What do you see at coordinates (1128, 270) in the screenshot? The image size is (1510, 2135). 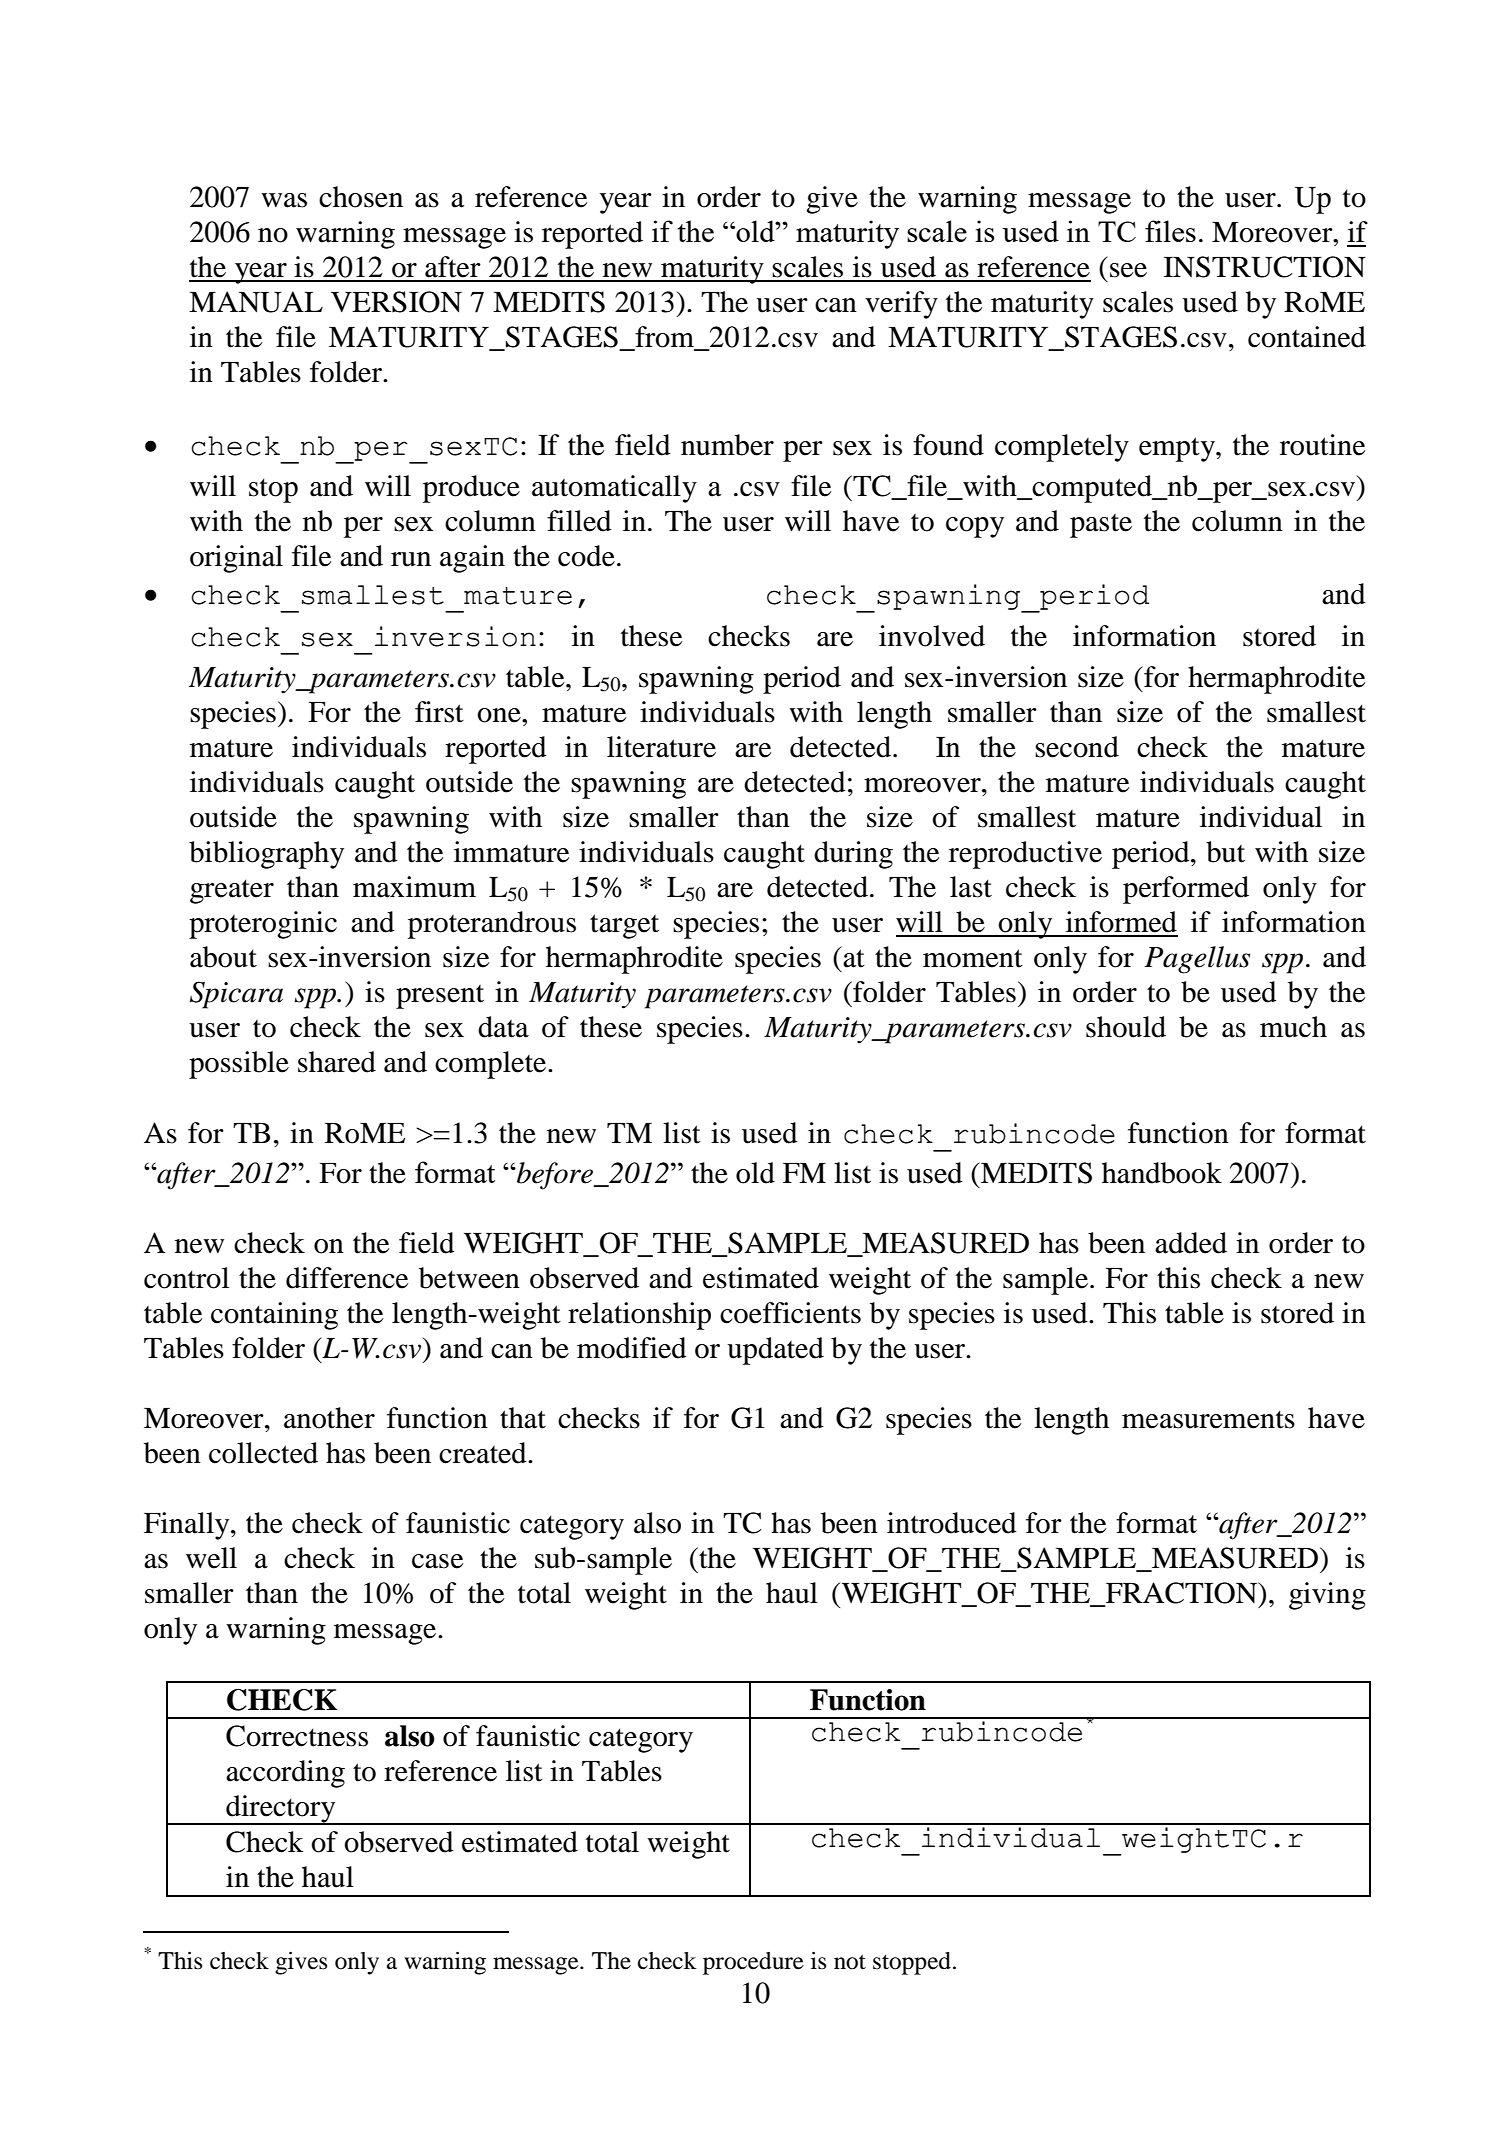 I see `see` at bounding box center [1128, 270].
